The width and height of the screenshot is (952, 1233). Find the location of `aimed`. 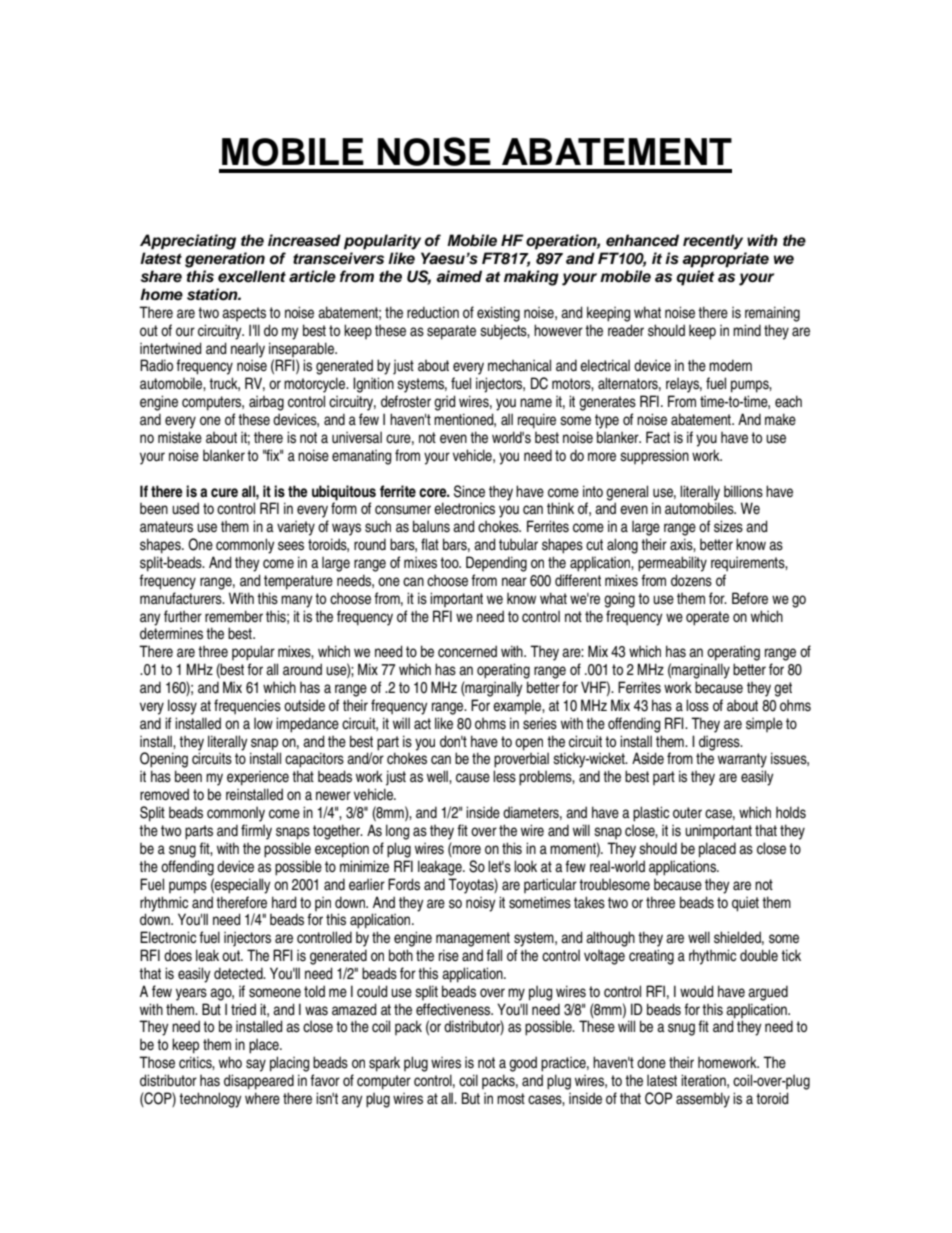

aimed is located at coordinates (459, 276).
